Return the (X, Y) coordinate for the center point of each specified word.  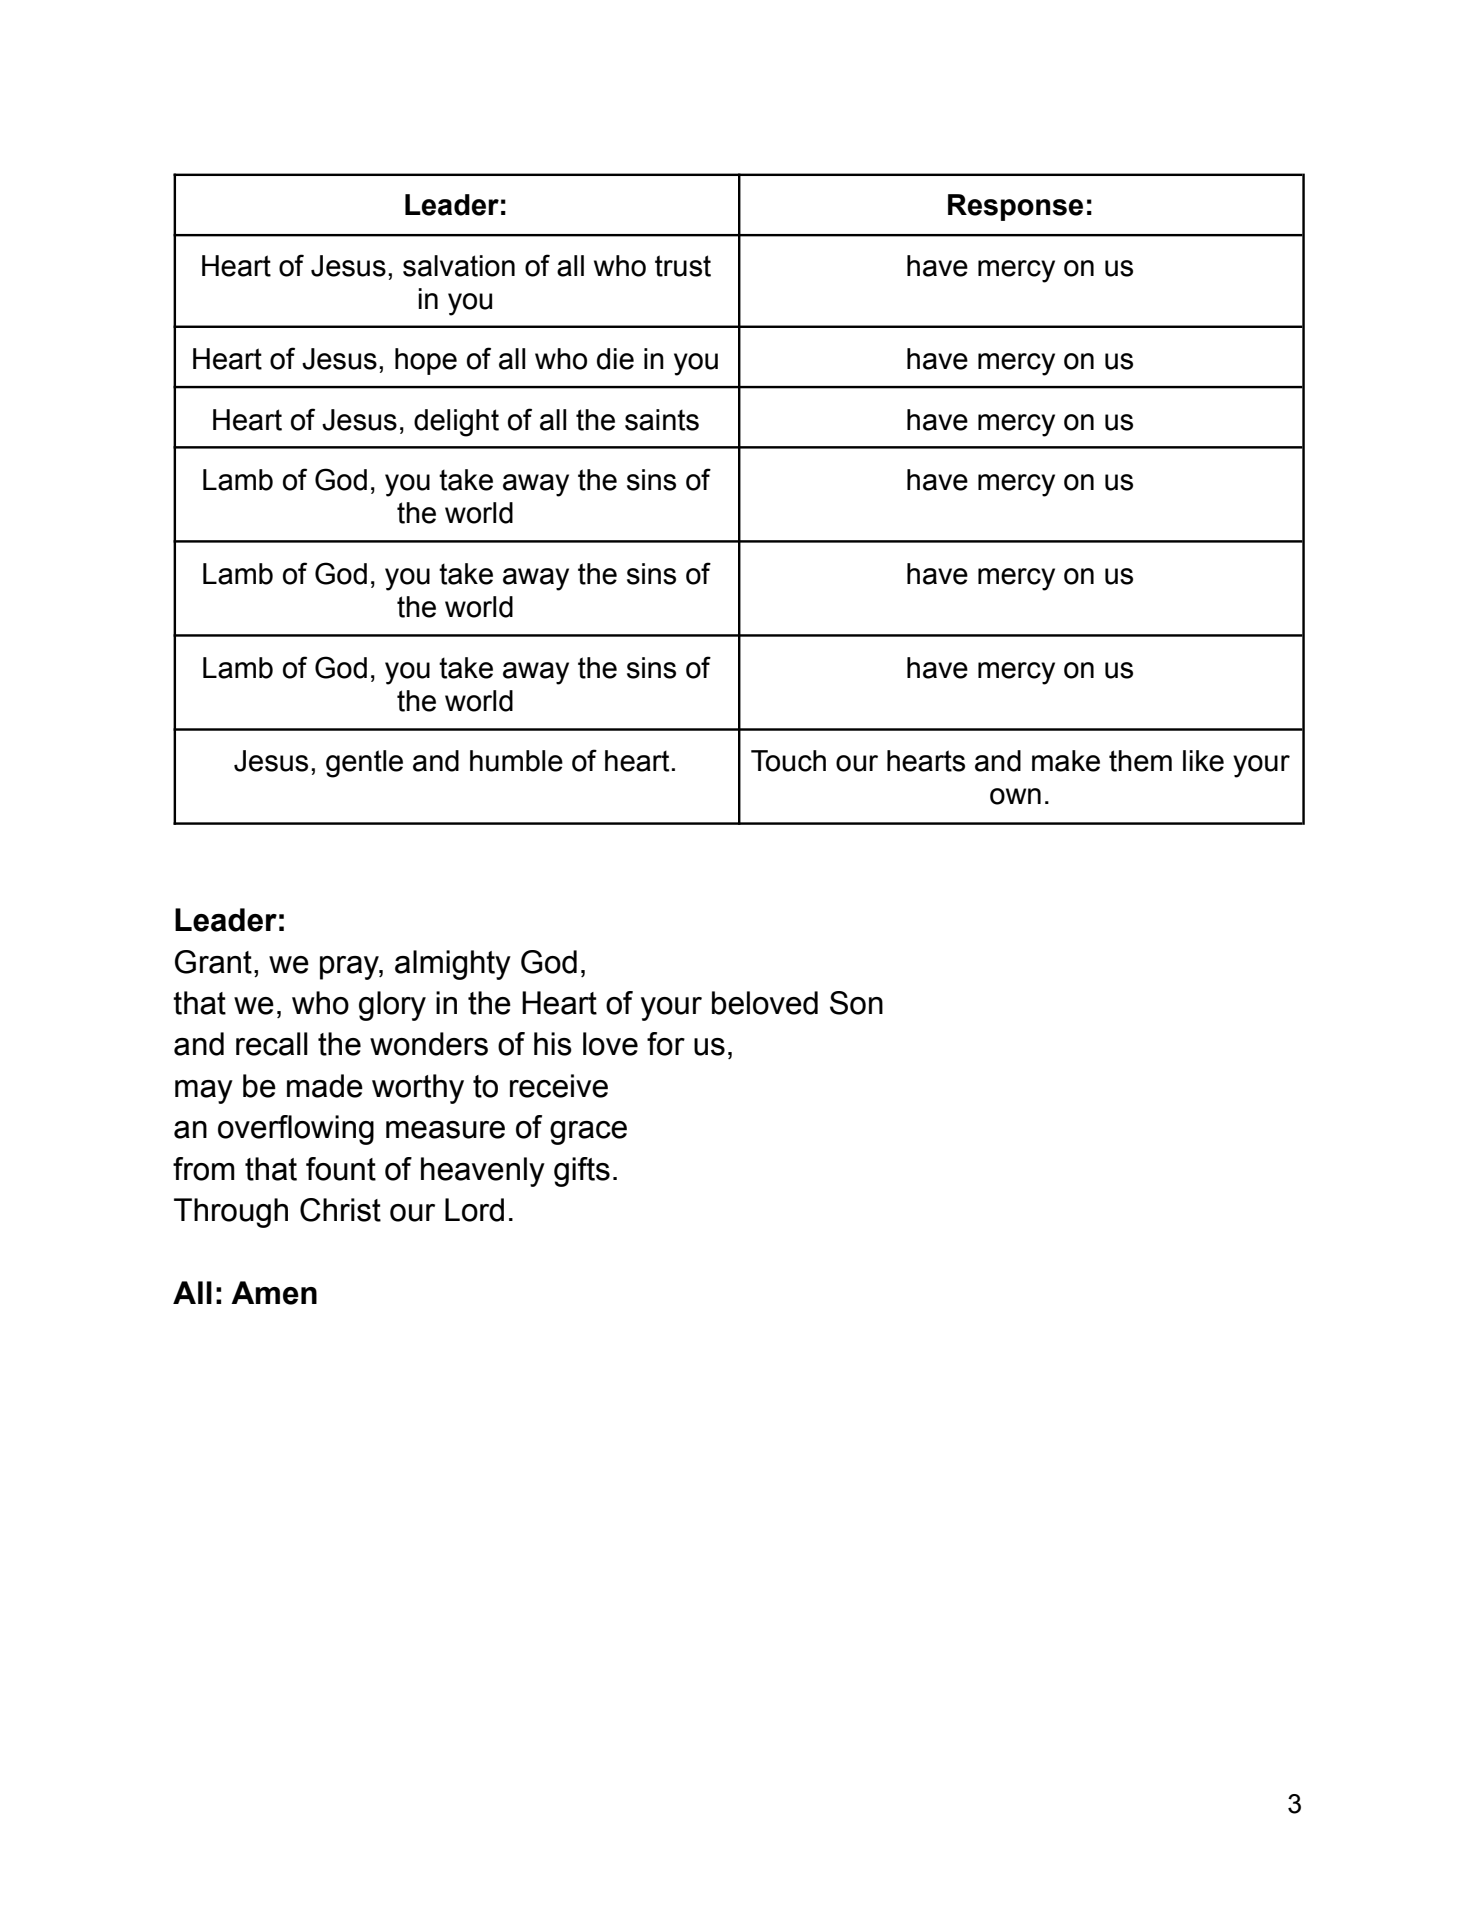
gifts (582, 1172)
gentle (364, 764)
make (1066, 761)
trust (683, 266)
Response (1015, 207)
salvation (459, 266)
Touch (788, 761)
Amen (274, 1293)
